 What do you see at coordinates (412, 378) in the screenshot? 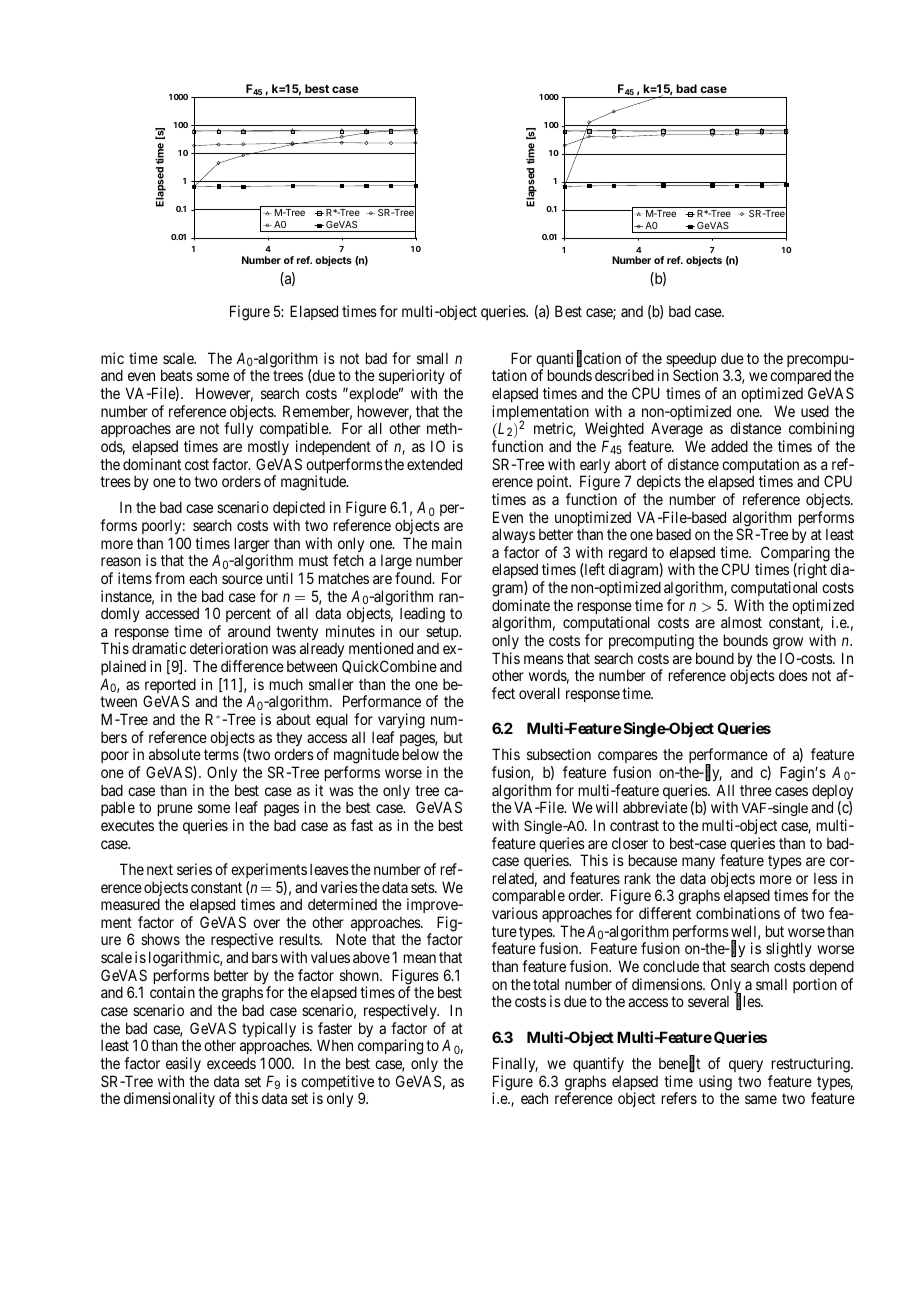
I see `superiority` at bounding box center [412, 378].
